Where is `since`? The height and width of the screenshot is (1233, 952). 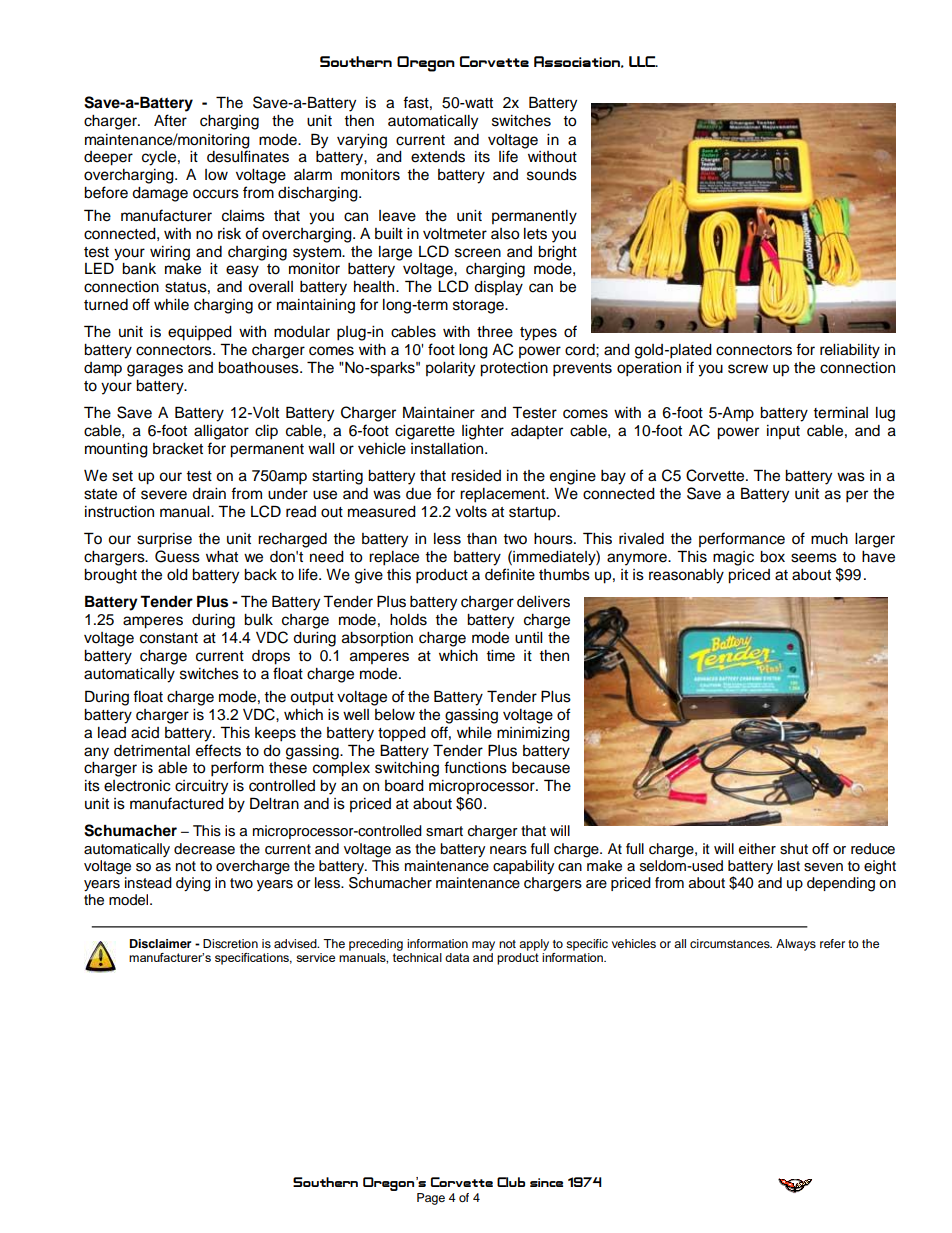
since is located at coordinates (546, 1182).
